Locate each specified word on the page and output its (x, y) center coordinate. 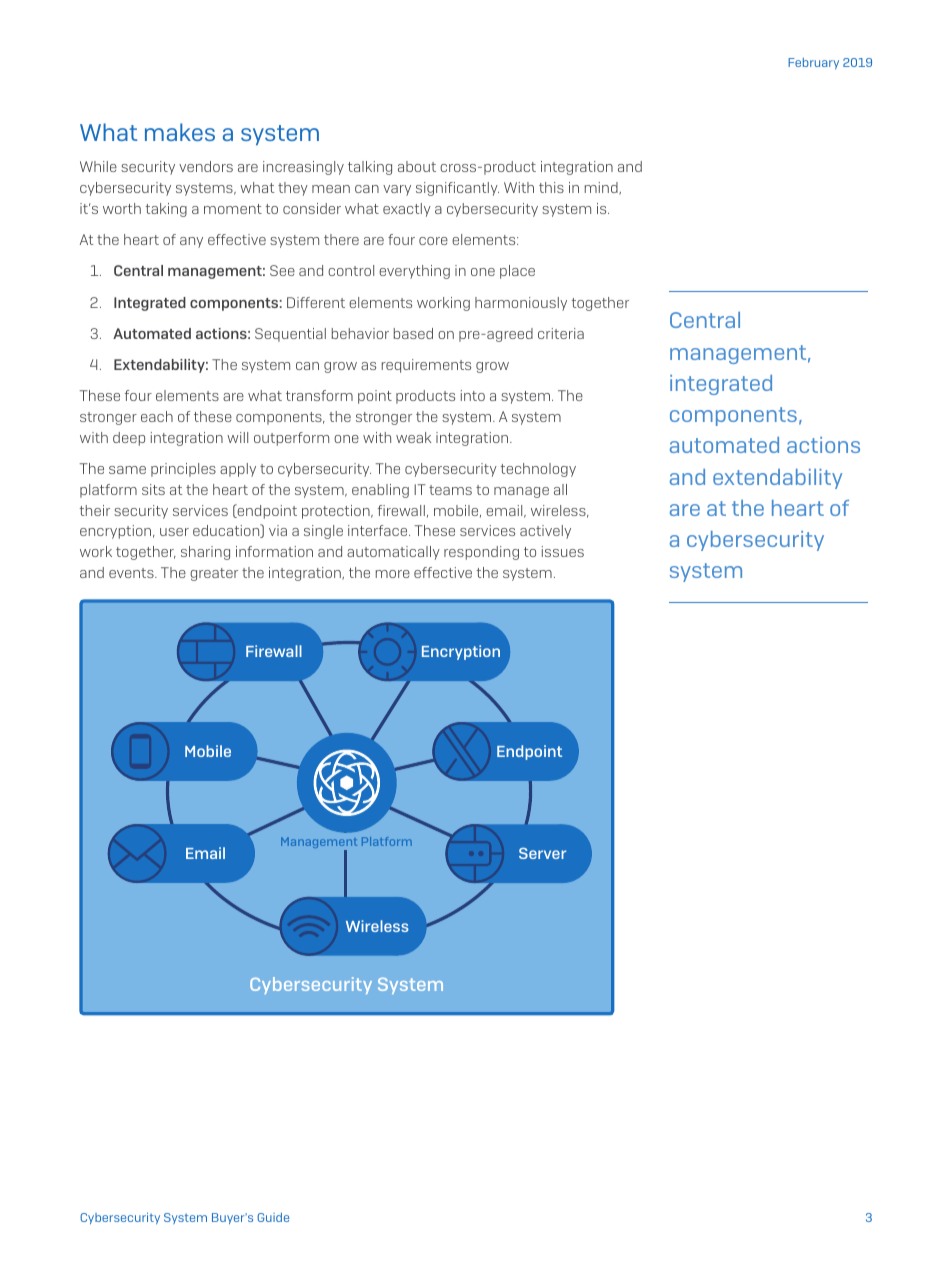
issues (563, 551)
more (393, 574)
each (157, 416)
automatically (393, 553)
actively (545, 532)
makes (180, 132)
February (813, 63)
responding (481, 553)
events (132, 573)
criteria (561, 333)
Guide (273, 1217)
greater (214, 574)
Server (542, 853)
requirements (426, 366)
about (417, 166)
